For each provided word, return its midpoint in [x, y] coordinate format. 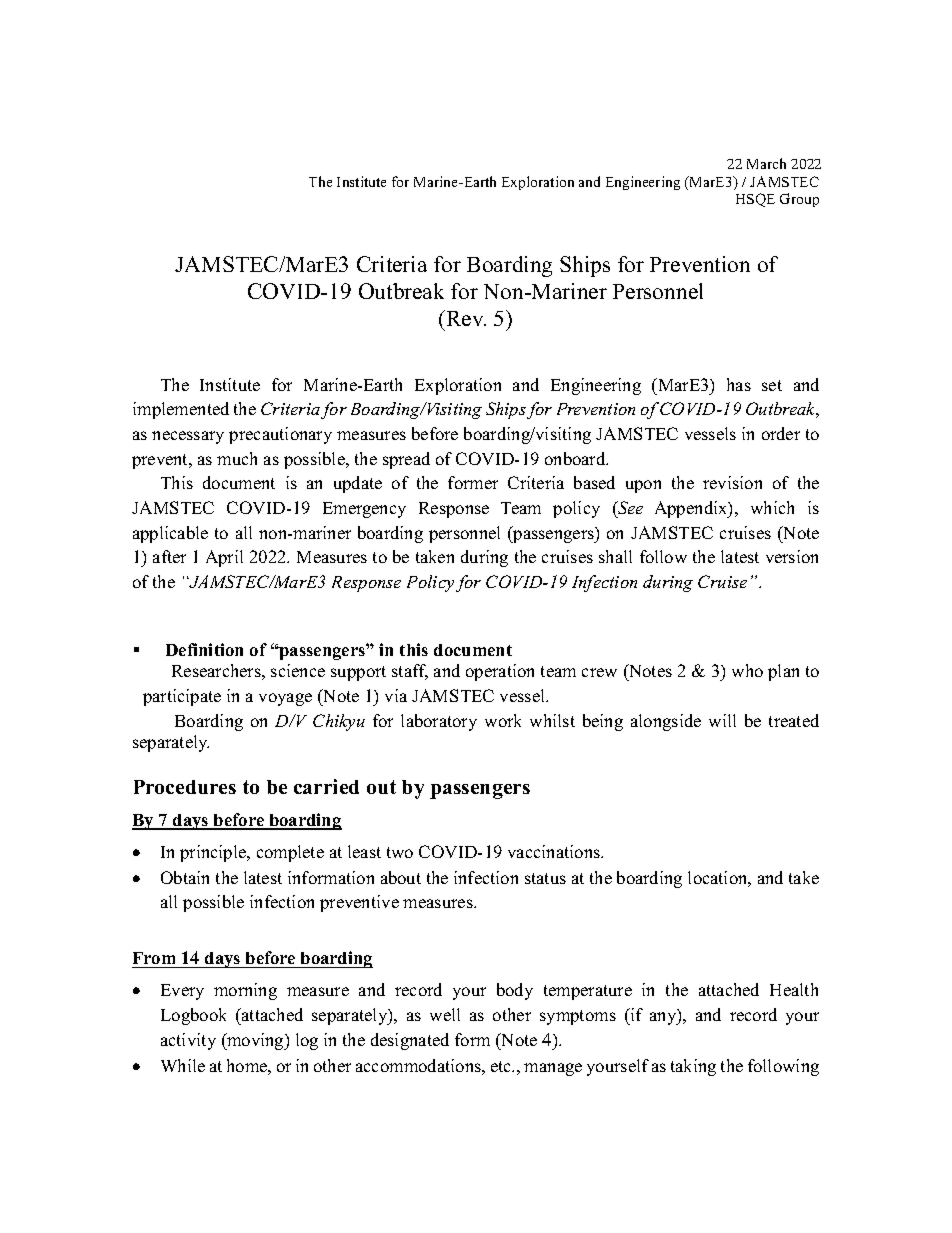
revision [732, 482]
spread [406, 460]
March [766, 163]
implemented [181, 410]
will [722, 720]
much [237, 458]
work [503, 720]
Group [799, 200]
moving [255, 1041]
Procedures [185, 787]
